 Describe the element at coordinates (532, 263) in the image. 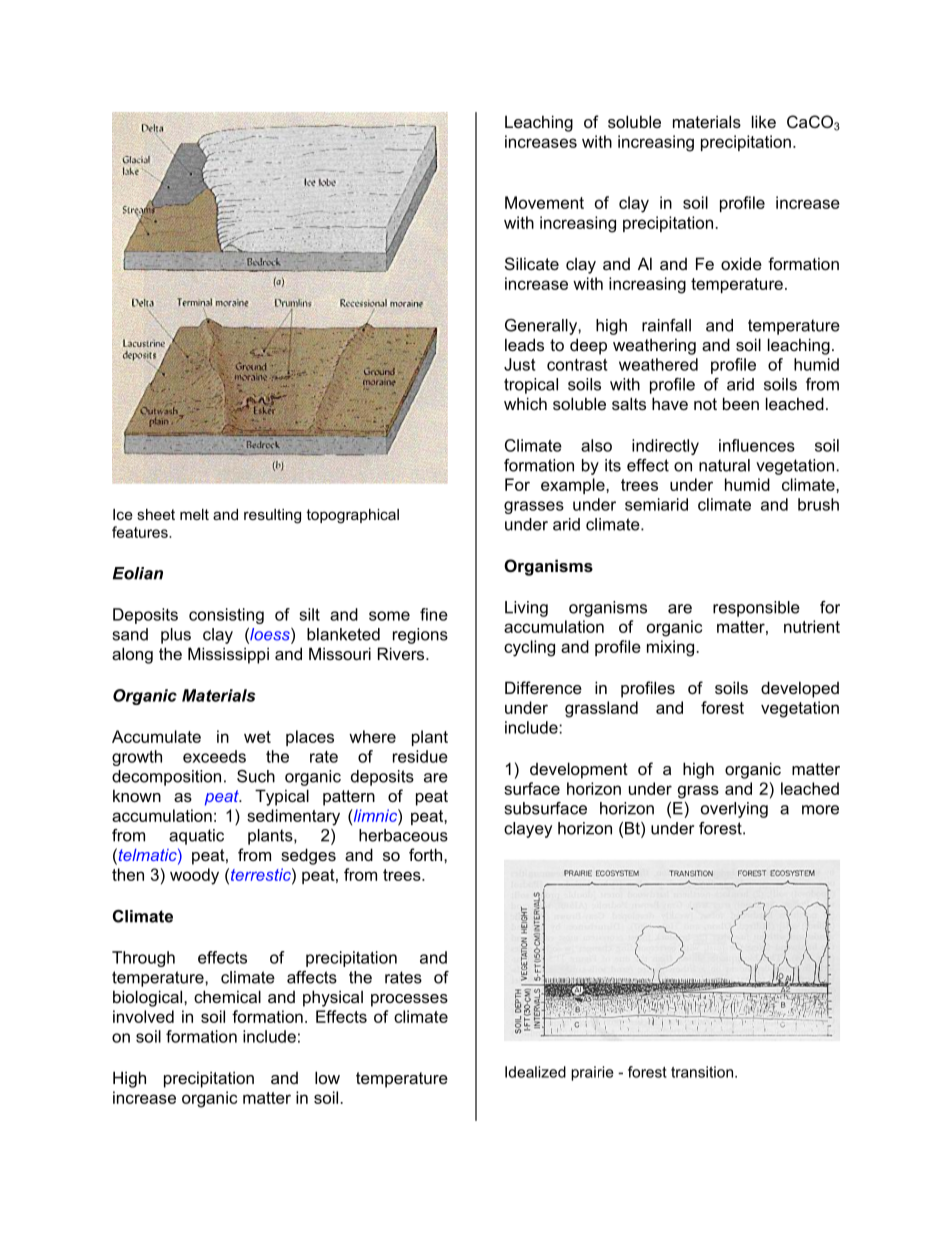

I see `Silicate` at that location.
